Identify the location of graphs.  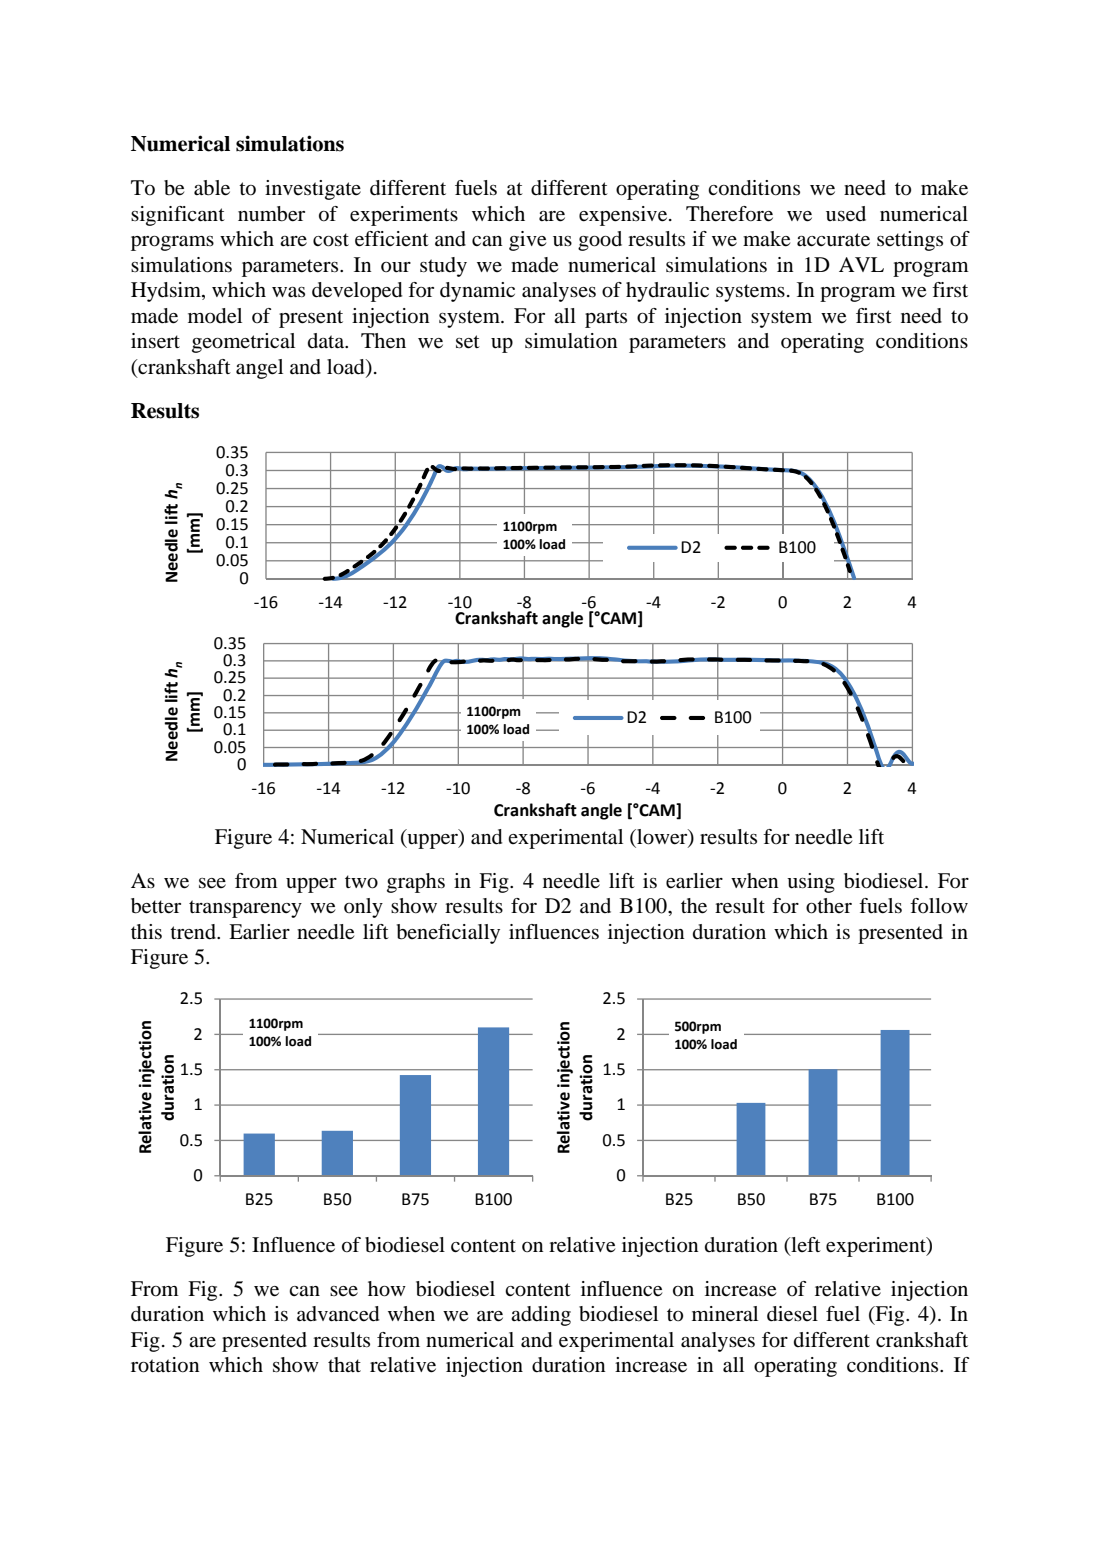
(416, 883).
